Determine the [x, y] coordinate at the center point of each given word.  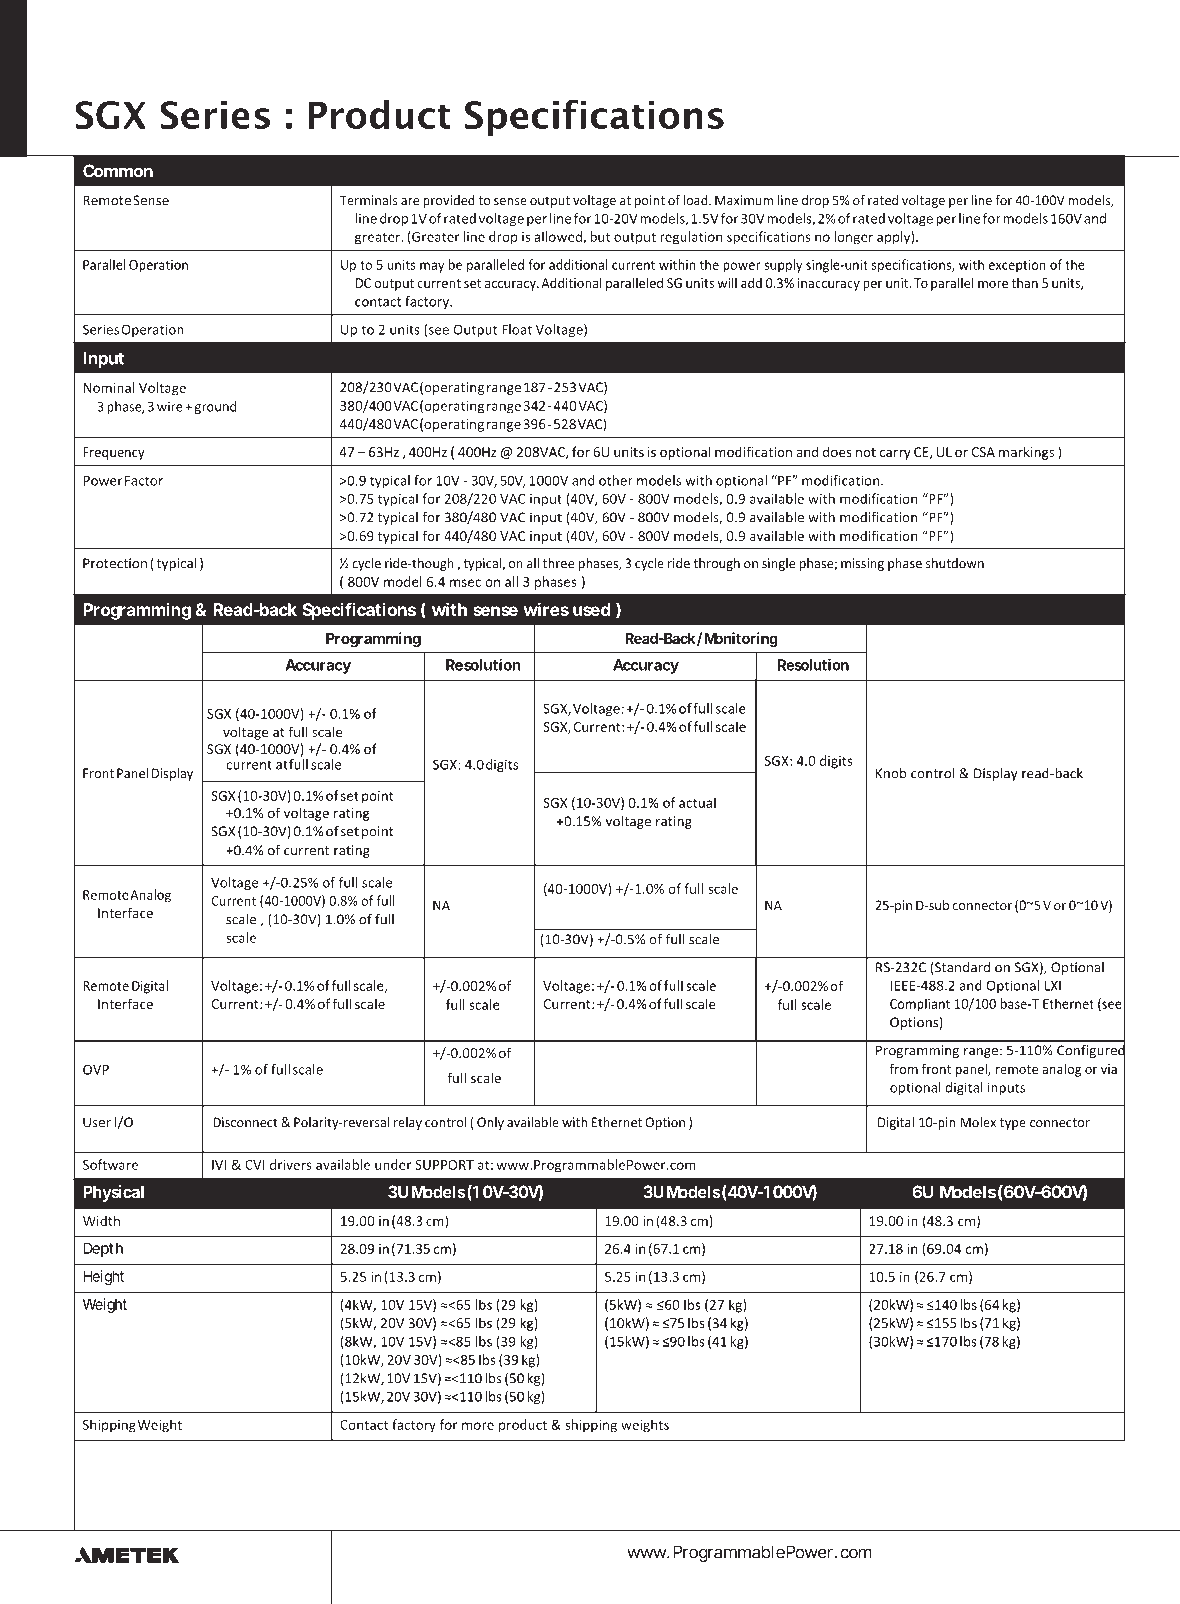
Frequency [113, 453]
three [558, 563]
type [1013, 1124]
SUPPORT [444, 1165]
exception [1017, 266]
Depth [103, 1249]
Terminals [369, 200]
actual [697, 802]
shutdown [955, 563]
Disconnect [245, 1122]
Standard [962, 967]
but [600, 236]
